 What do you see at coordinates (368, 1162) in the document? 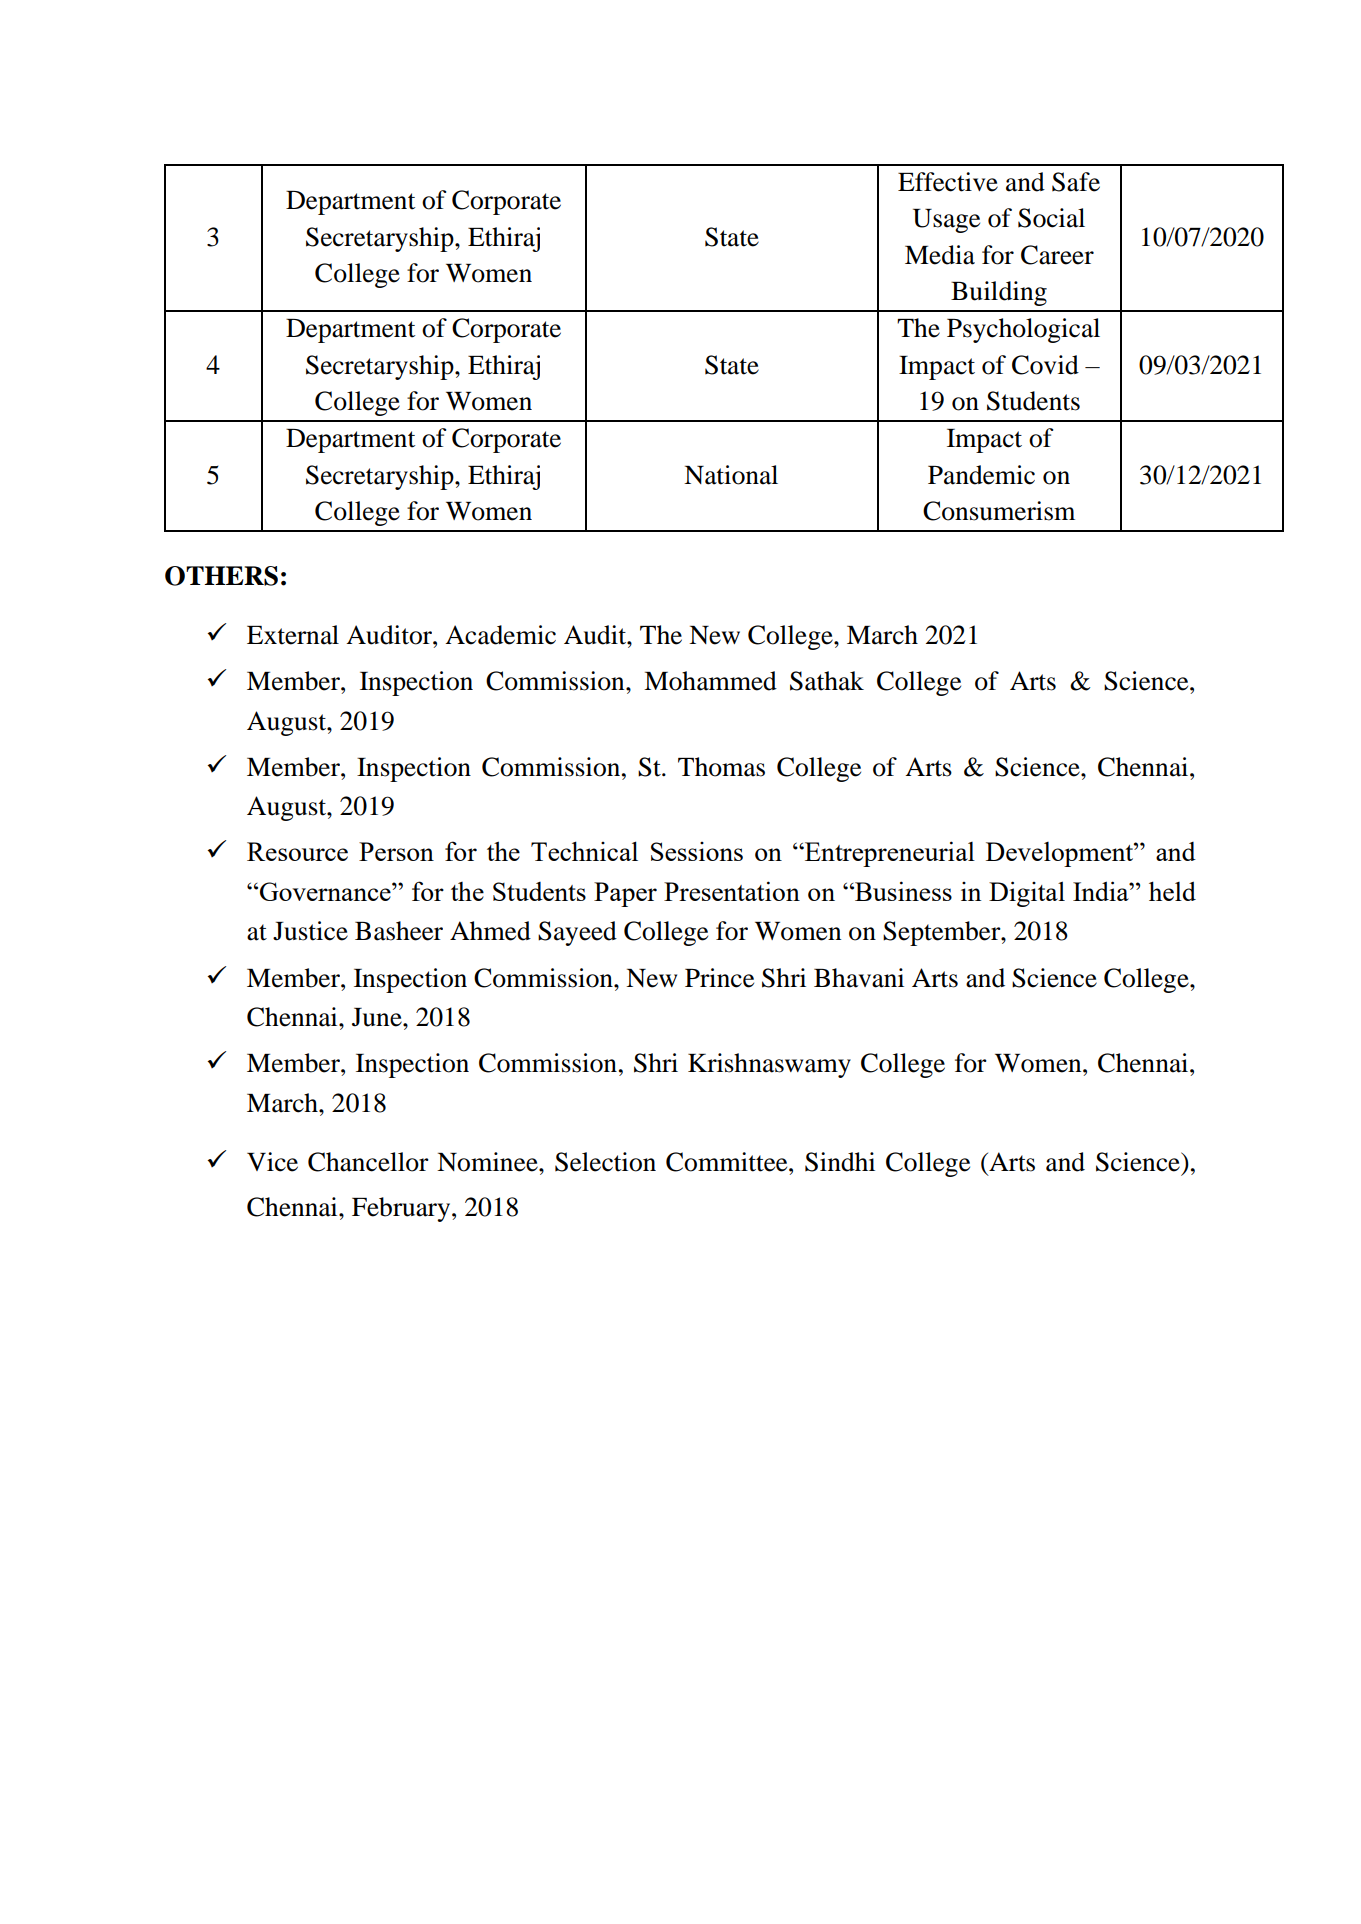
I see `Chancellor` at bounding box center [368, 1162].
